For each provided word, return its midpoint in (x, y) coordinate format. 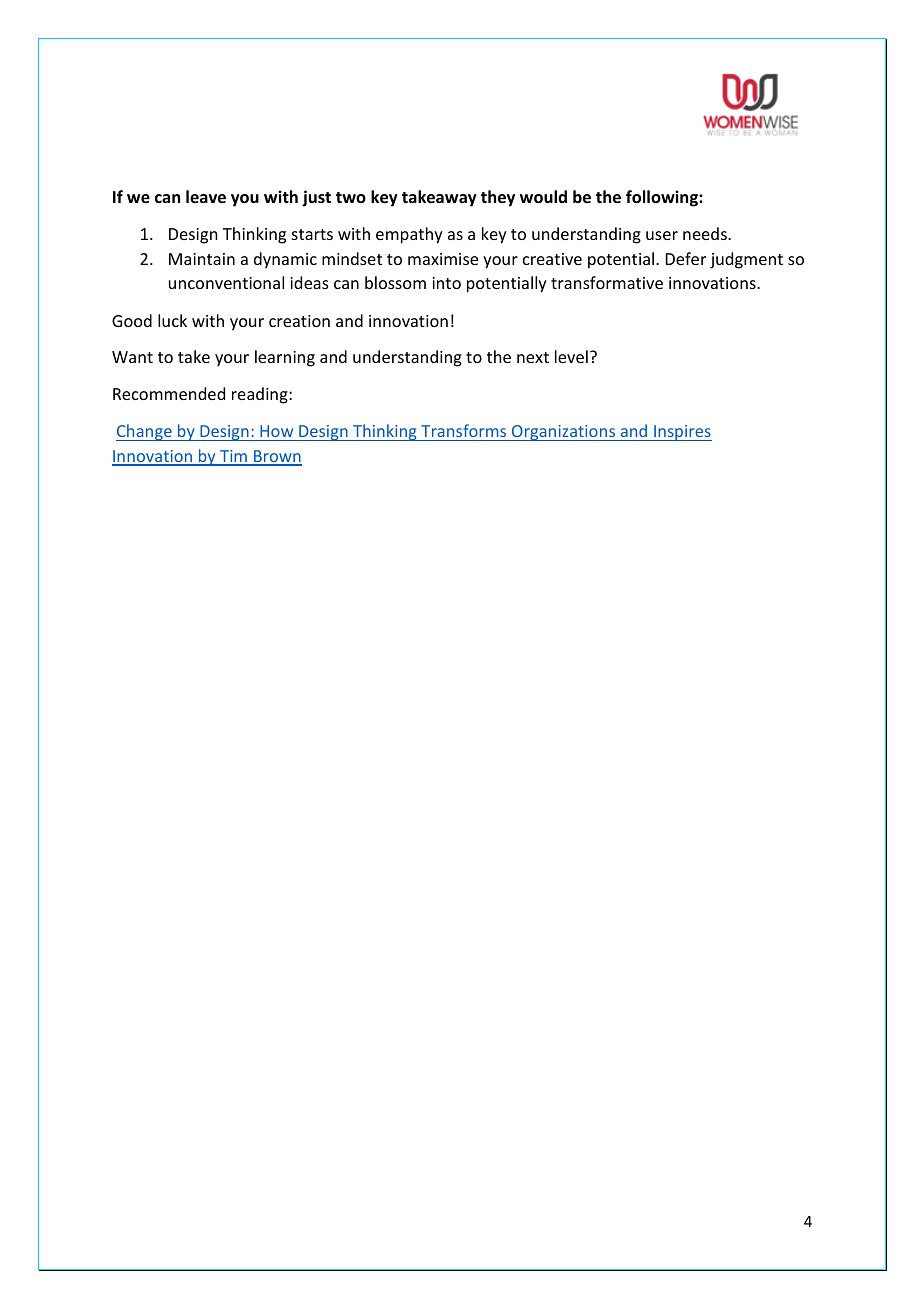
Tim (233, 457)
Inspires (682, 433)
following (663, 198)
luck (172, 320)
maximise (443, 259)
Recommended (169, 393)
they (498, 198)
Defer (686, 258)
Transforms (464, 432)
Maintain (202, 259)
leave (206, 197)
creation (299, 321)
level (571, 356)
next (533, 357)
